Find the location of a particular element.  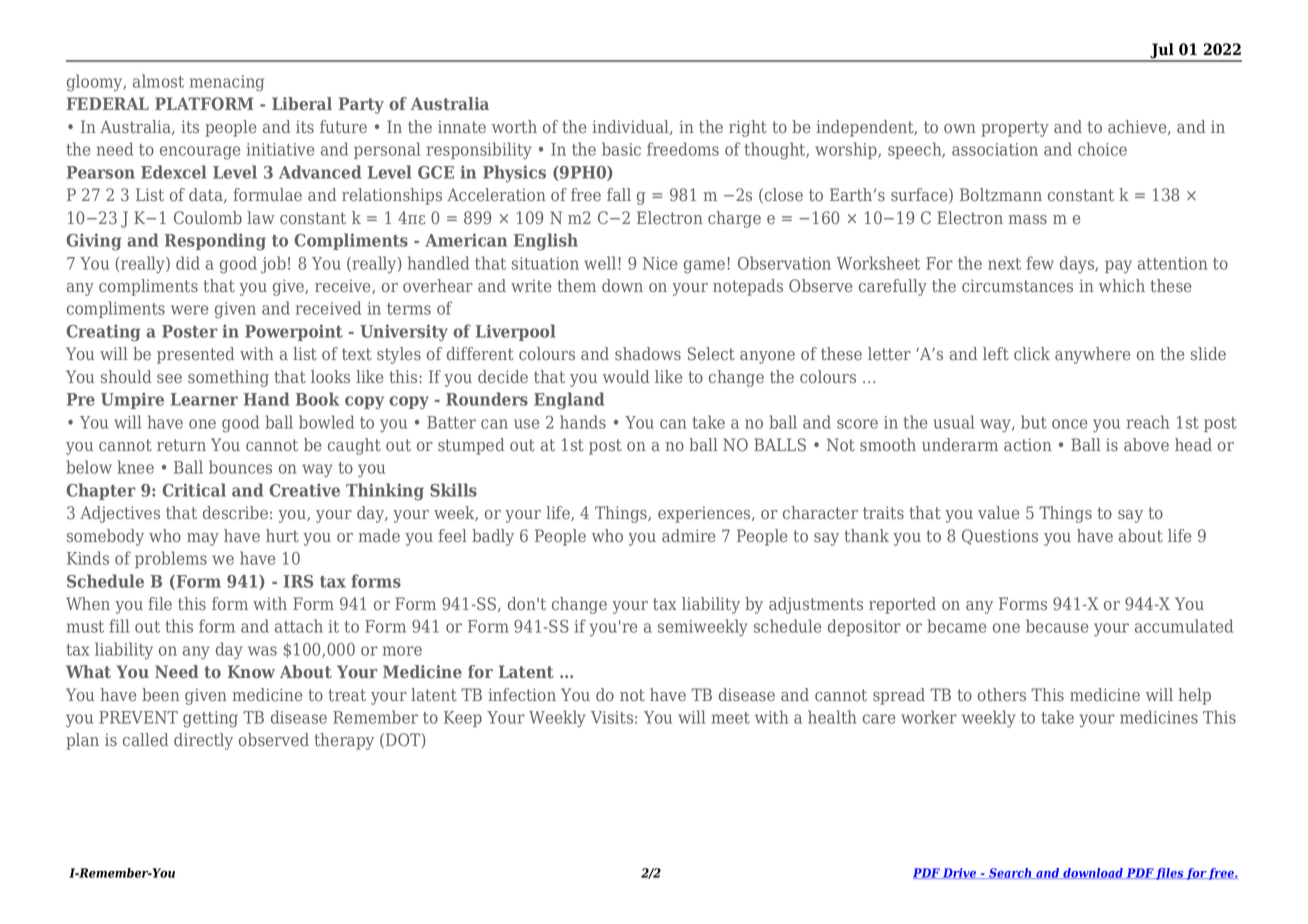

individual is located at coordinates (631, 127).
